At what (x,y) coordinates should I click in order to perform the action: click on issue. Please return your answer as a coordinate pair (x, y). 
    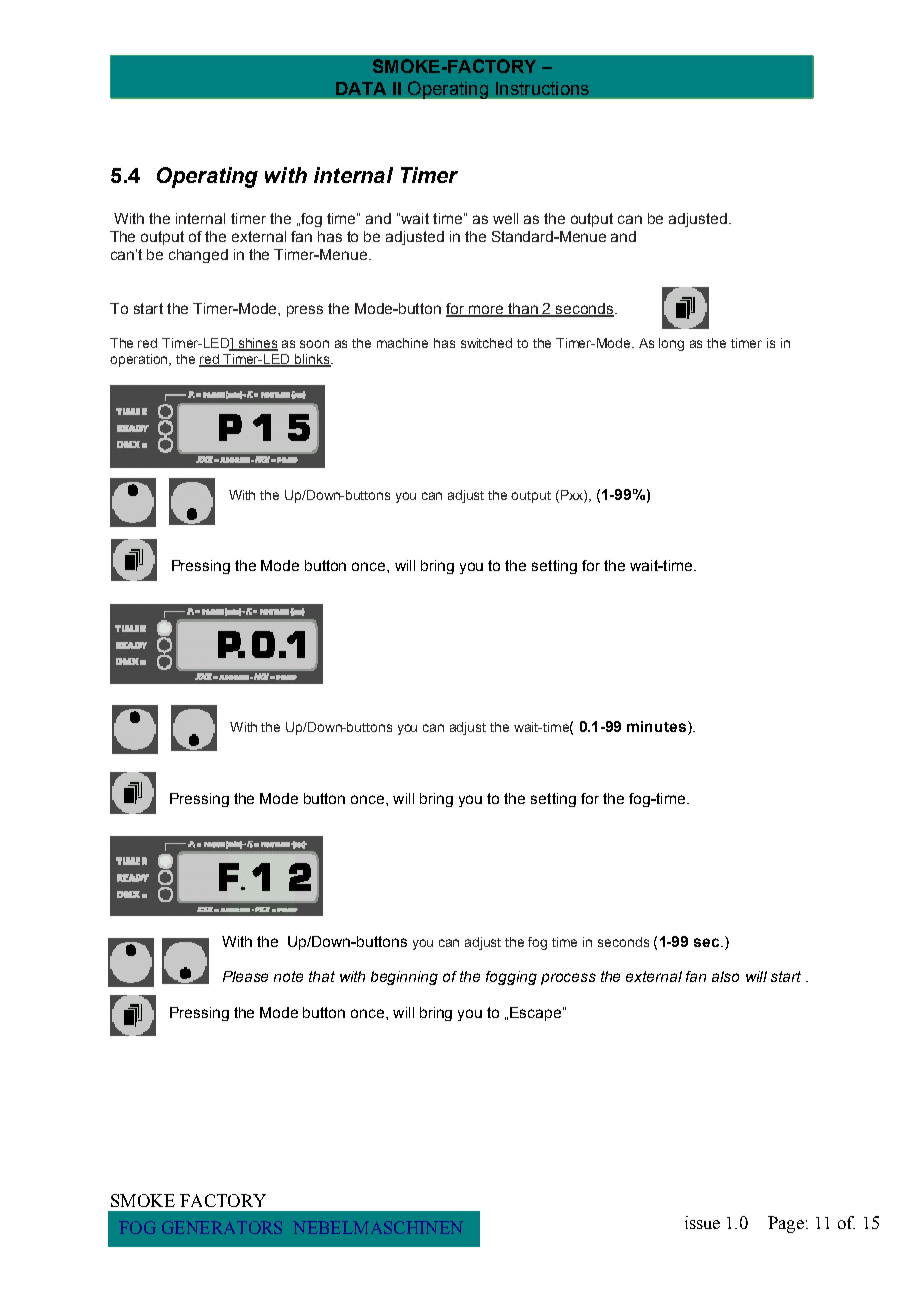
    Looking at the image, I should click on (702, 1222).
